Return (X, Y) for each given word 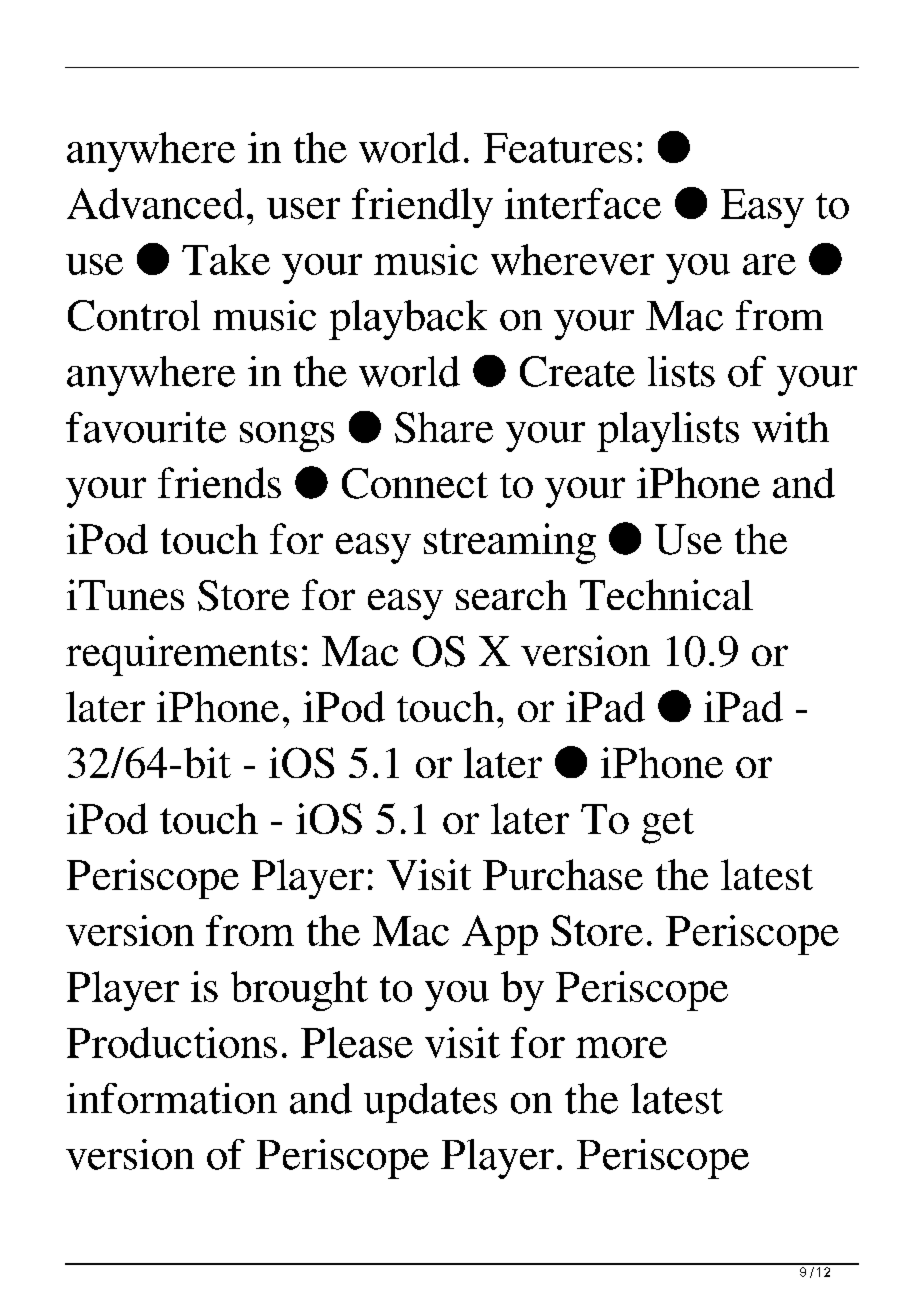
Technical (666, 594)
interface (583, 203)
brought (299, 991)
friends (219, 482)
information (172, 1098)
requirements (181, 655)
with (790, 427)
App (500, 935)
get (668, 826)
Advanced (155, 203)
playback (408, 320)
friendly (422, 208)
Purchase (563, 874)
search (511, 595)
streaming (510, 543)
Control (134, 315)
